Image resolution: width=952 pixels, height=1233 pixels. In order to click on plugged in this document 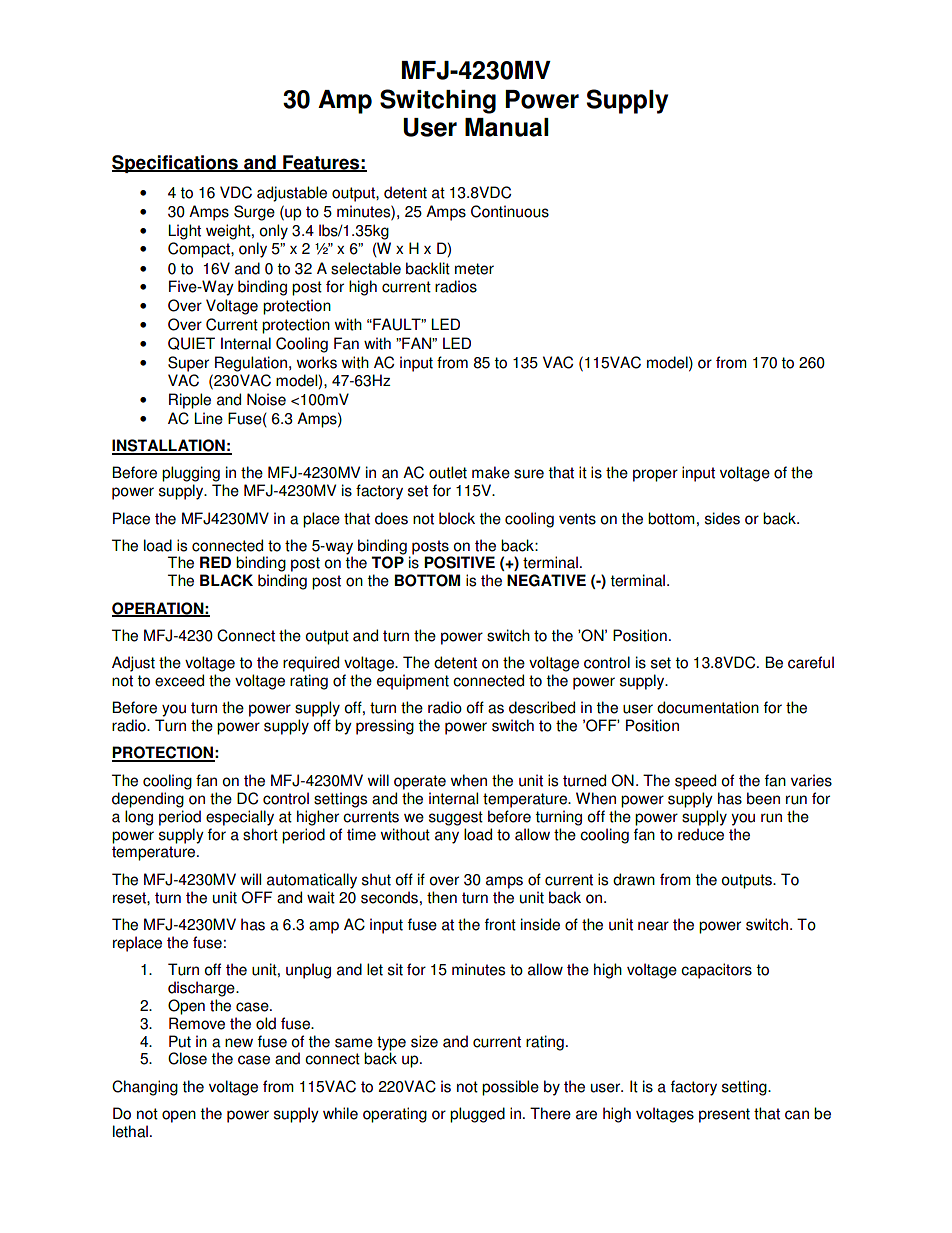, I will do `click(477, 1115)`.
